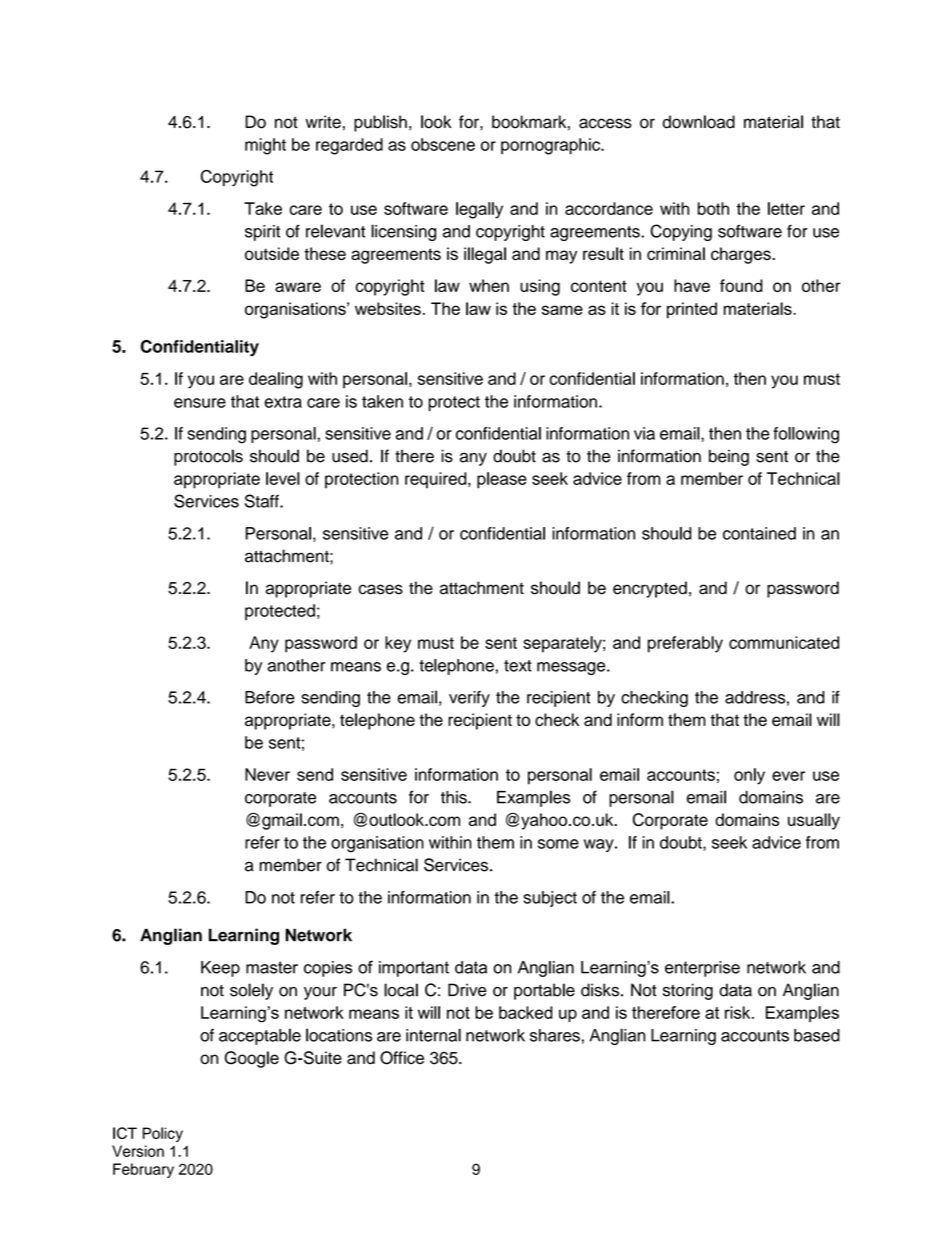 This image has height=1233, width=952. Describe the element at coordinates (265, 146) in the image. I see `might` at that location.
